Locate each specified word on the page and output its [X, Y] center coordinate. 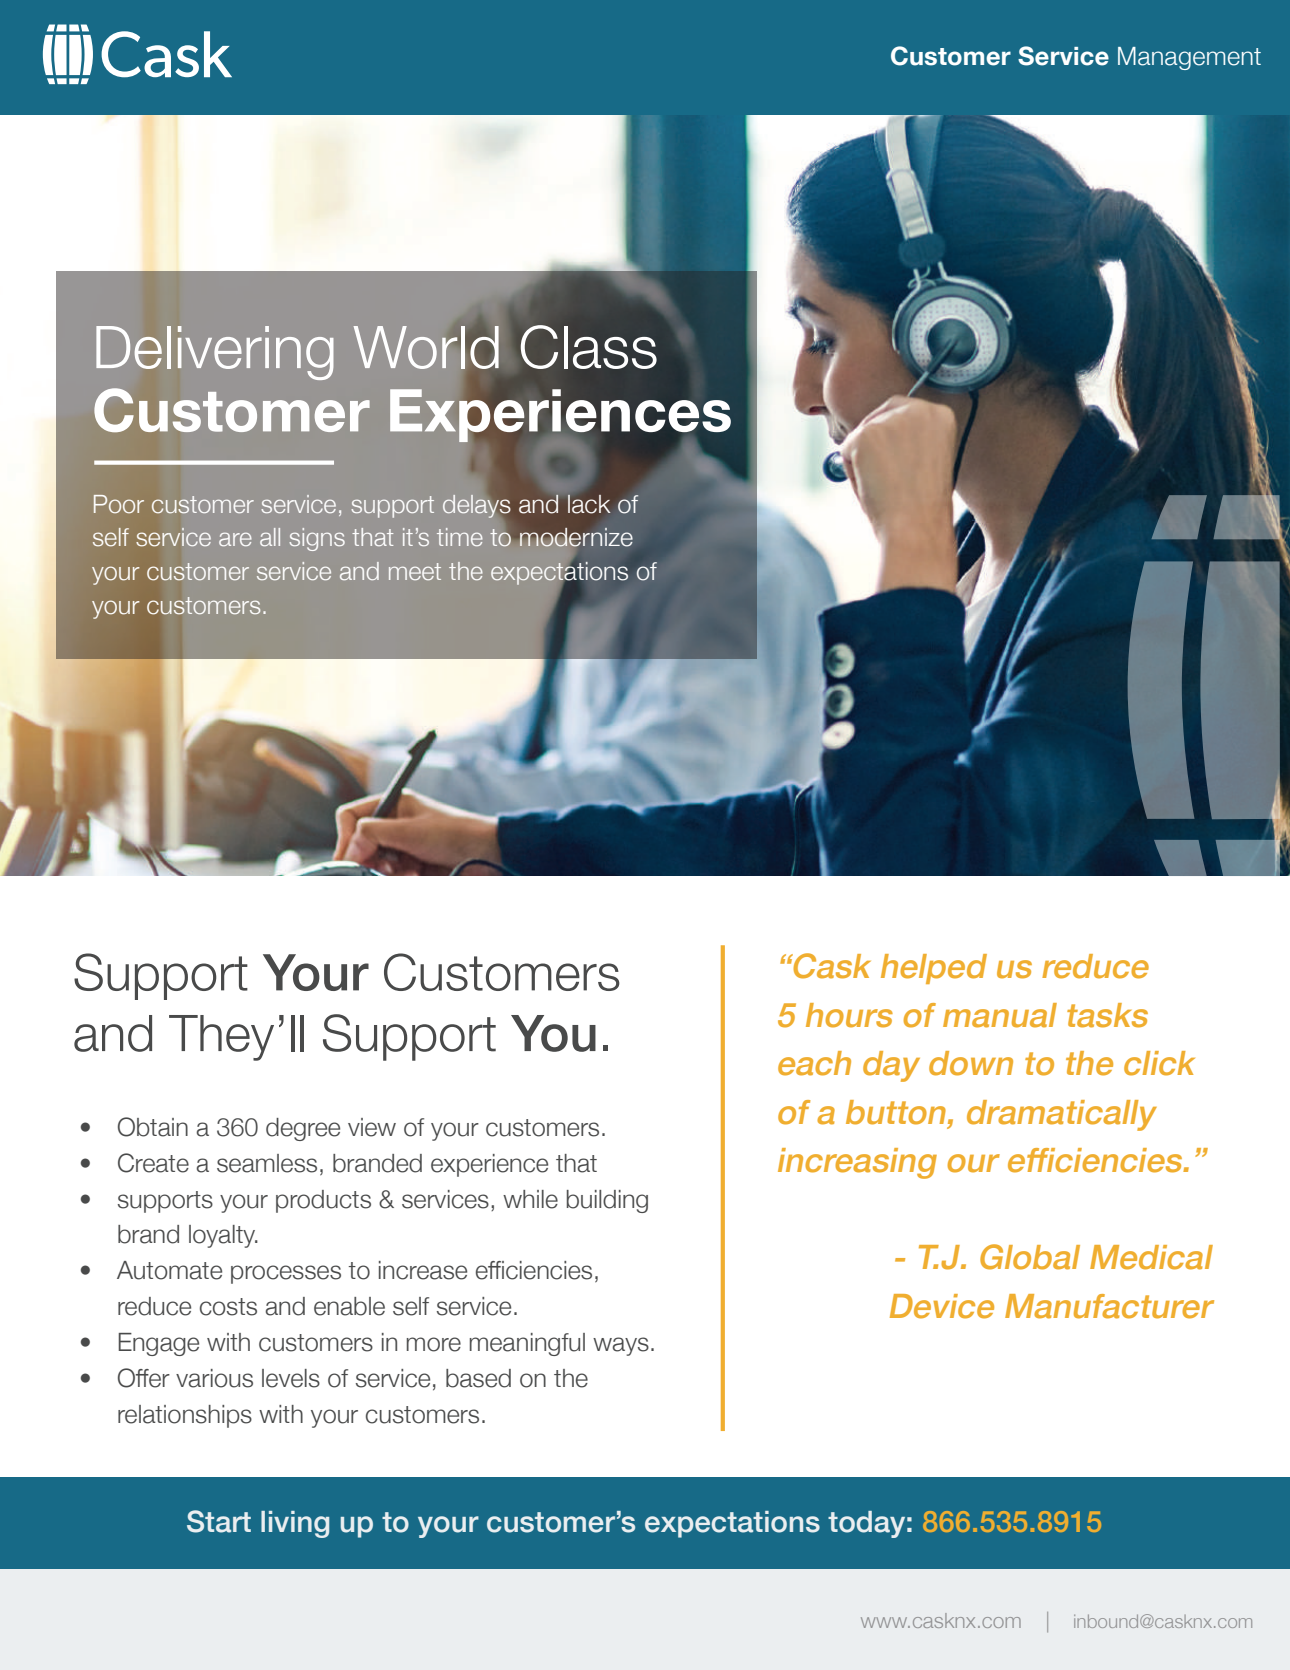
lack [589, 504]
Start [219, 1521]
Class [588, 347]
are [235, 539]
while [530, 1199]
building [607, 1201]
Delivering [215, 353]
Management [1189, 58]
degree [303, 1129]
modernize [576, 538]
